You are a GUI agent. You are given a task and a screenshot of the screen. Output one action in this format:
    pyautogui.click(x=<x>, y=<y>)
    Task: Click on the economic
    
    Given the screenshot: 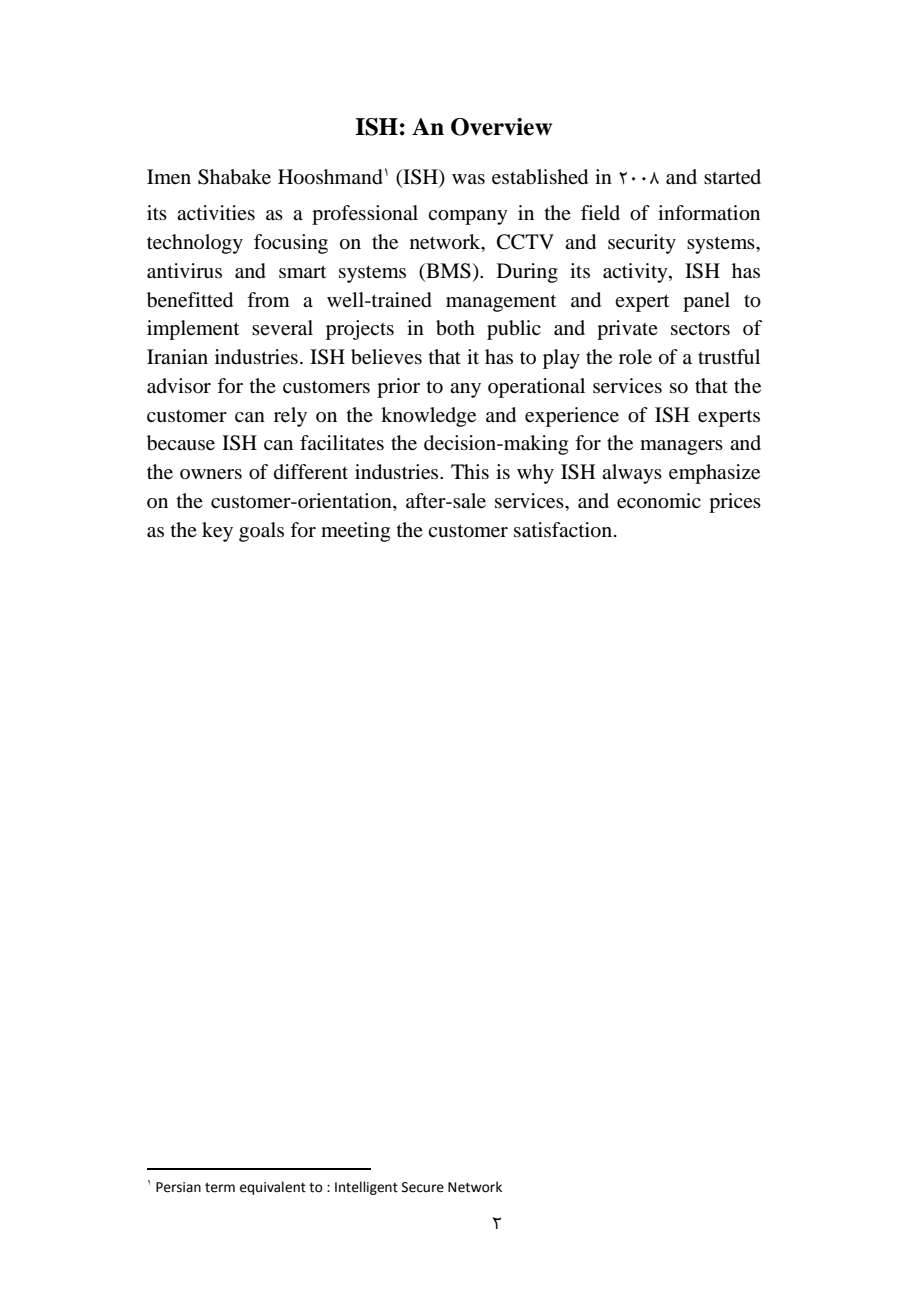 What is the action you would take?
    pyautogui.click(x=659, y=501)
